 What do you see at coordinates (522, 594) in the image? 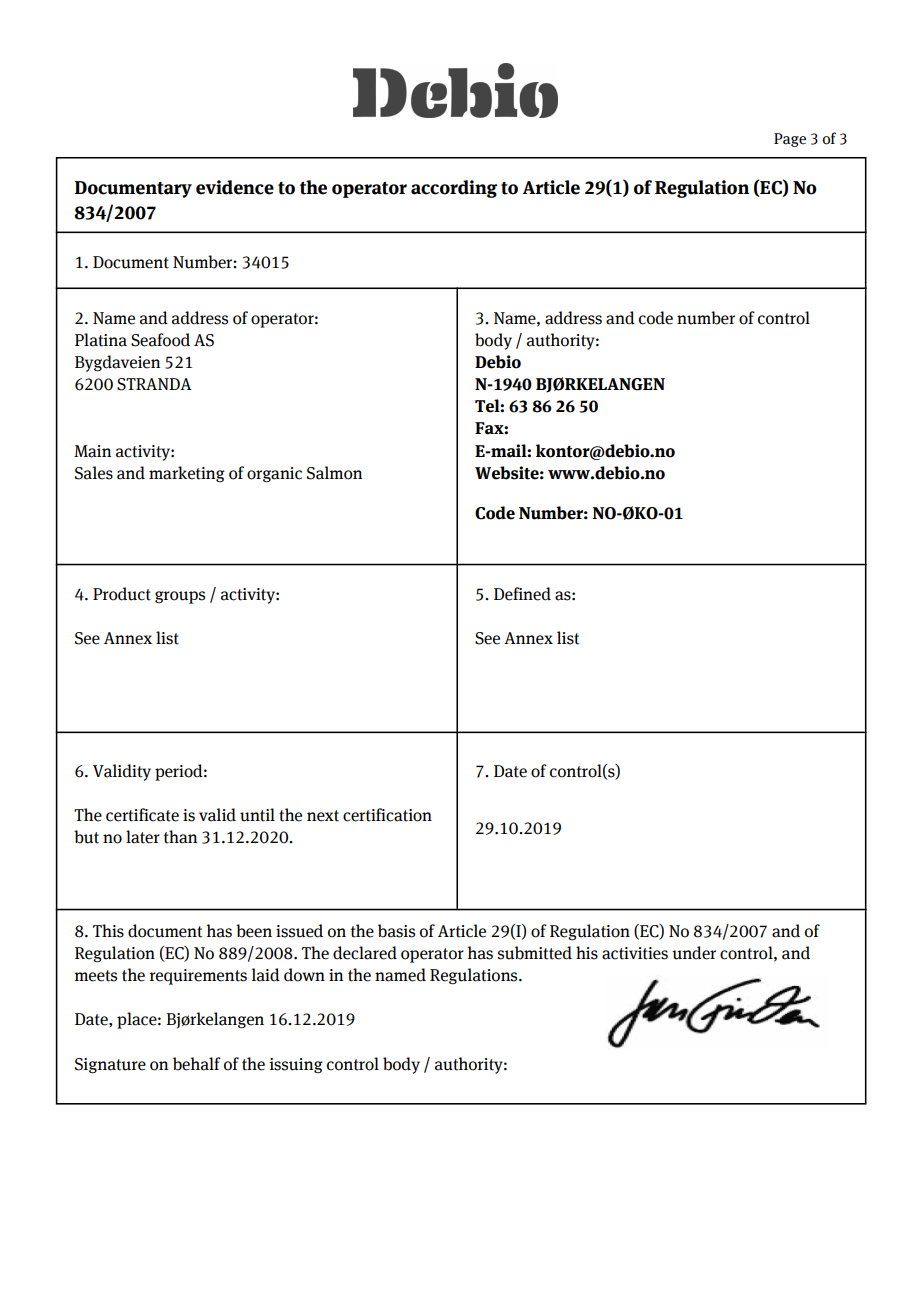
I see `Defined` at bounding box center [522, 594].
